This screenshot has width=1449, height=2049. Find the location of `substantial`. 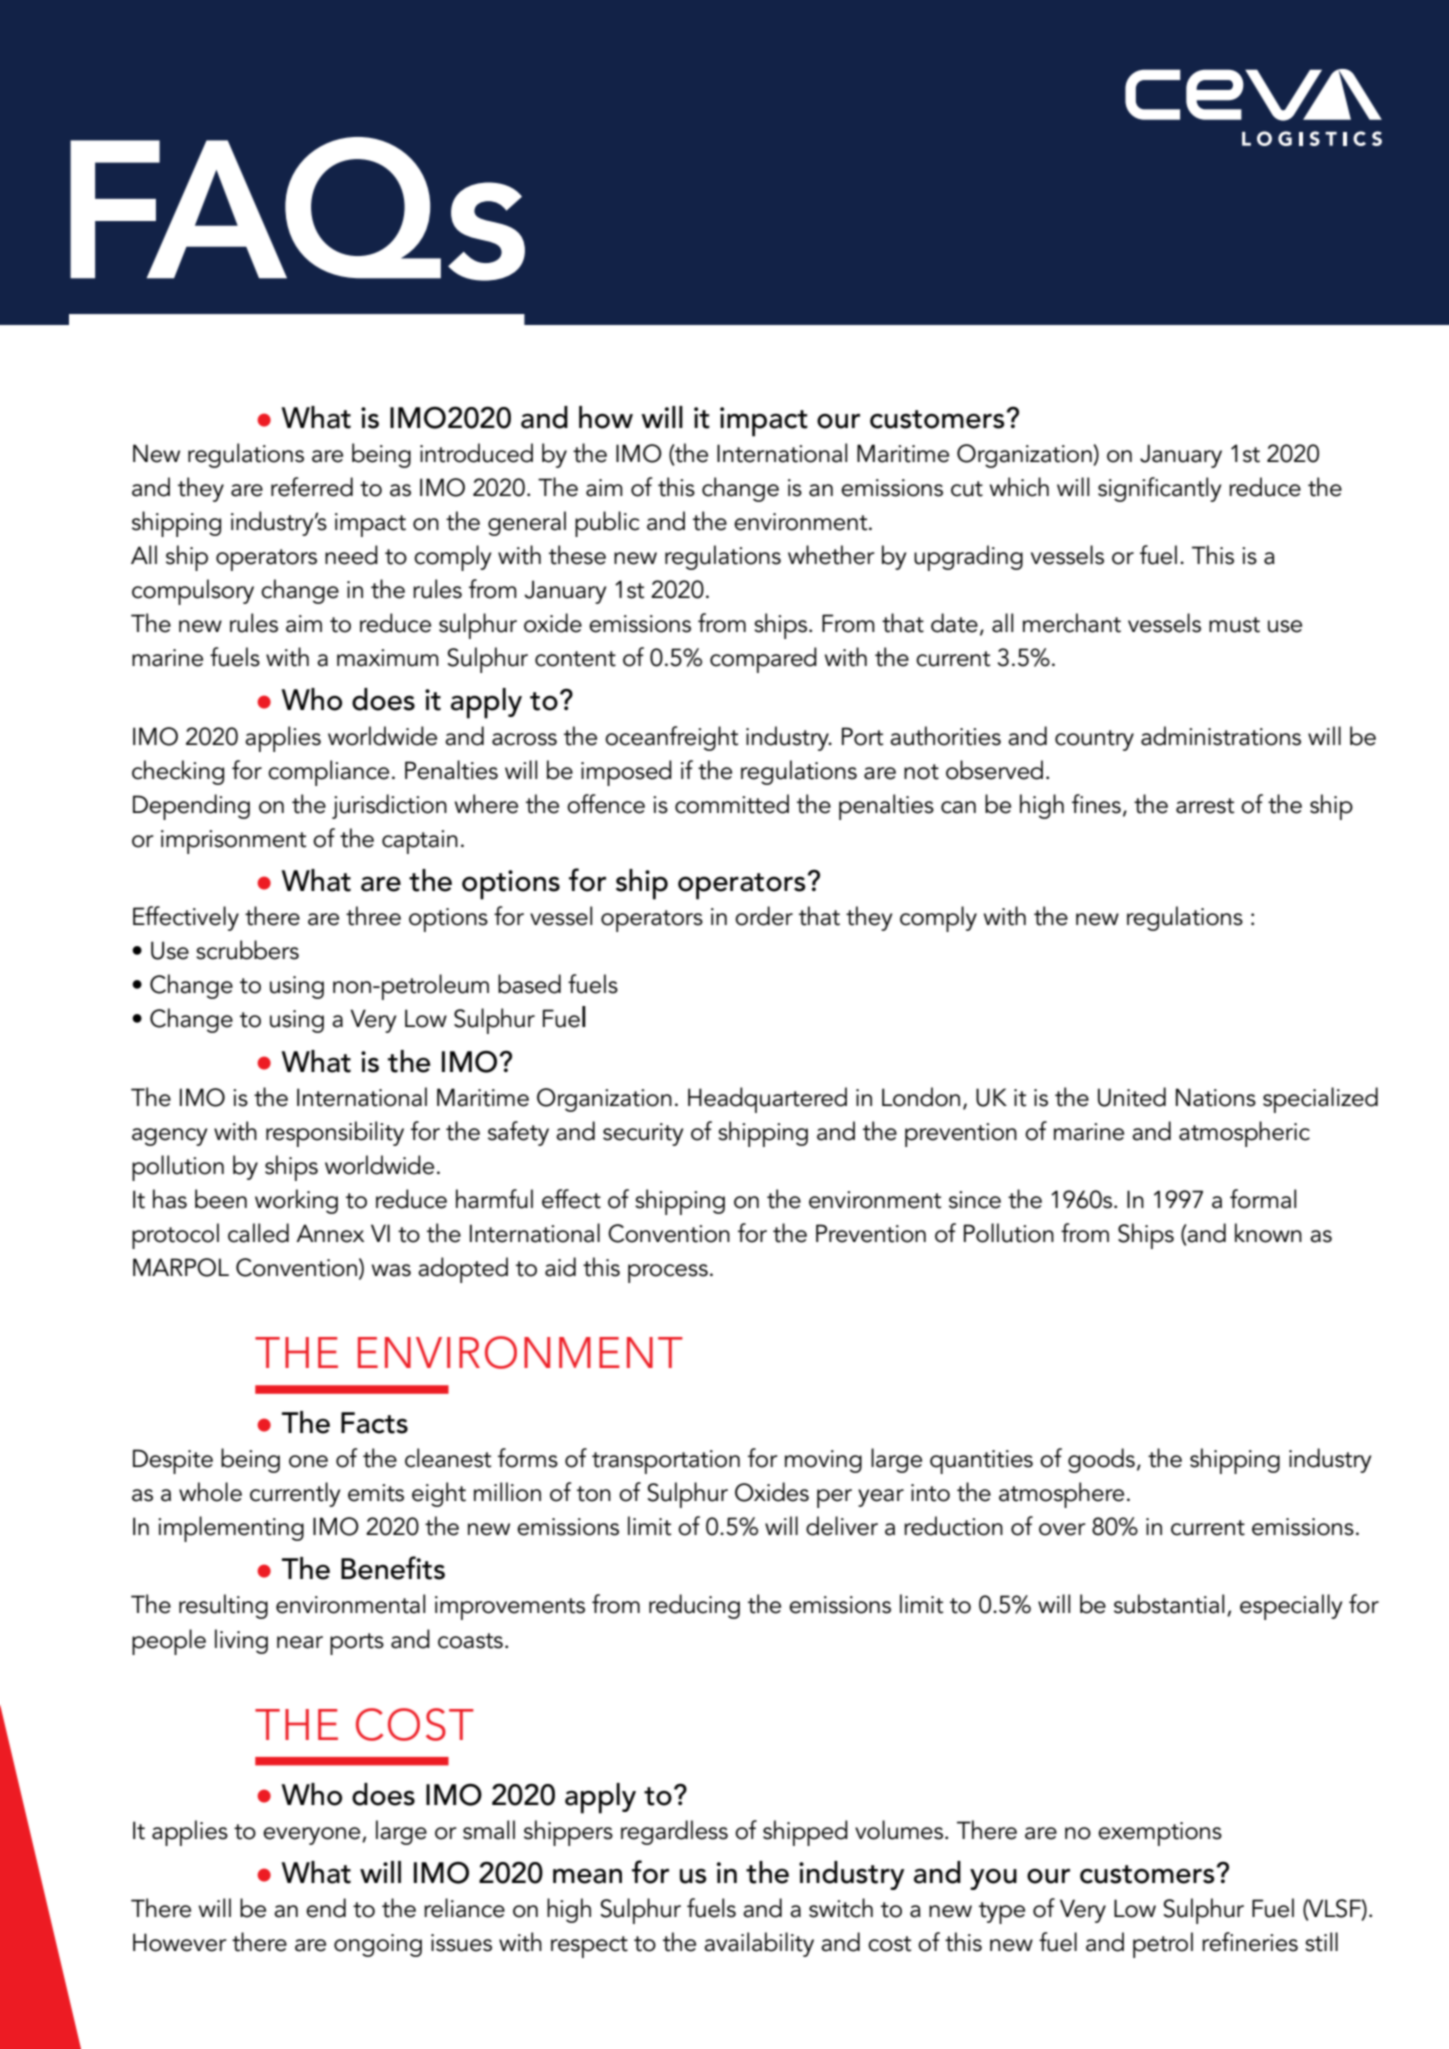

substantial is located at coordinates (1169, 1604).
